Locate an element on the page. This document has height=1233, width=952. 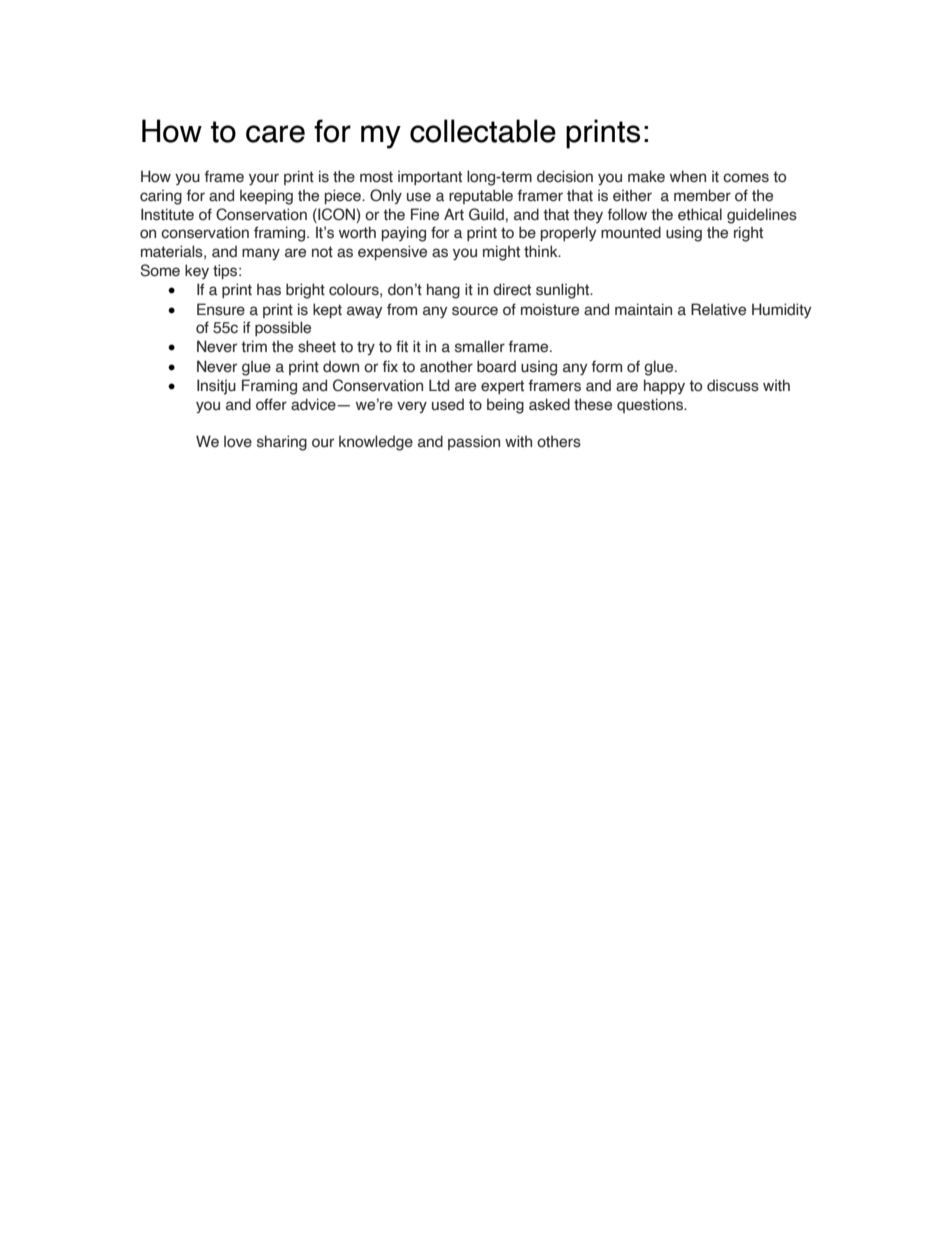
care is located at coordinates (275, 134).
